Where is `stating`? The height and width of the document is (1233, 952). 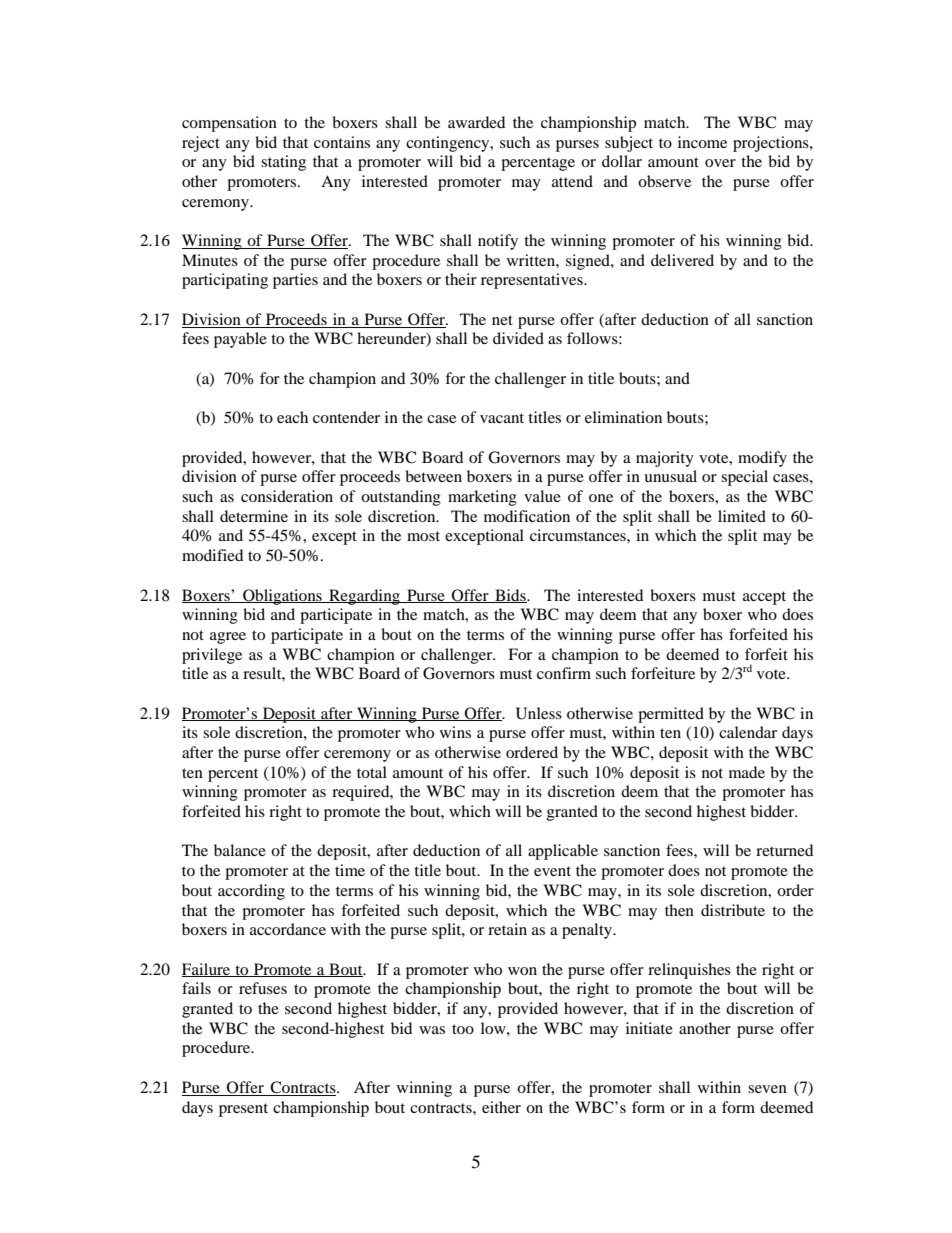 stating is located at coordinates (283, 163).
